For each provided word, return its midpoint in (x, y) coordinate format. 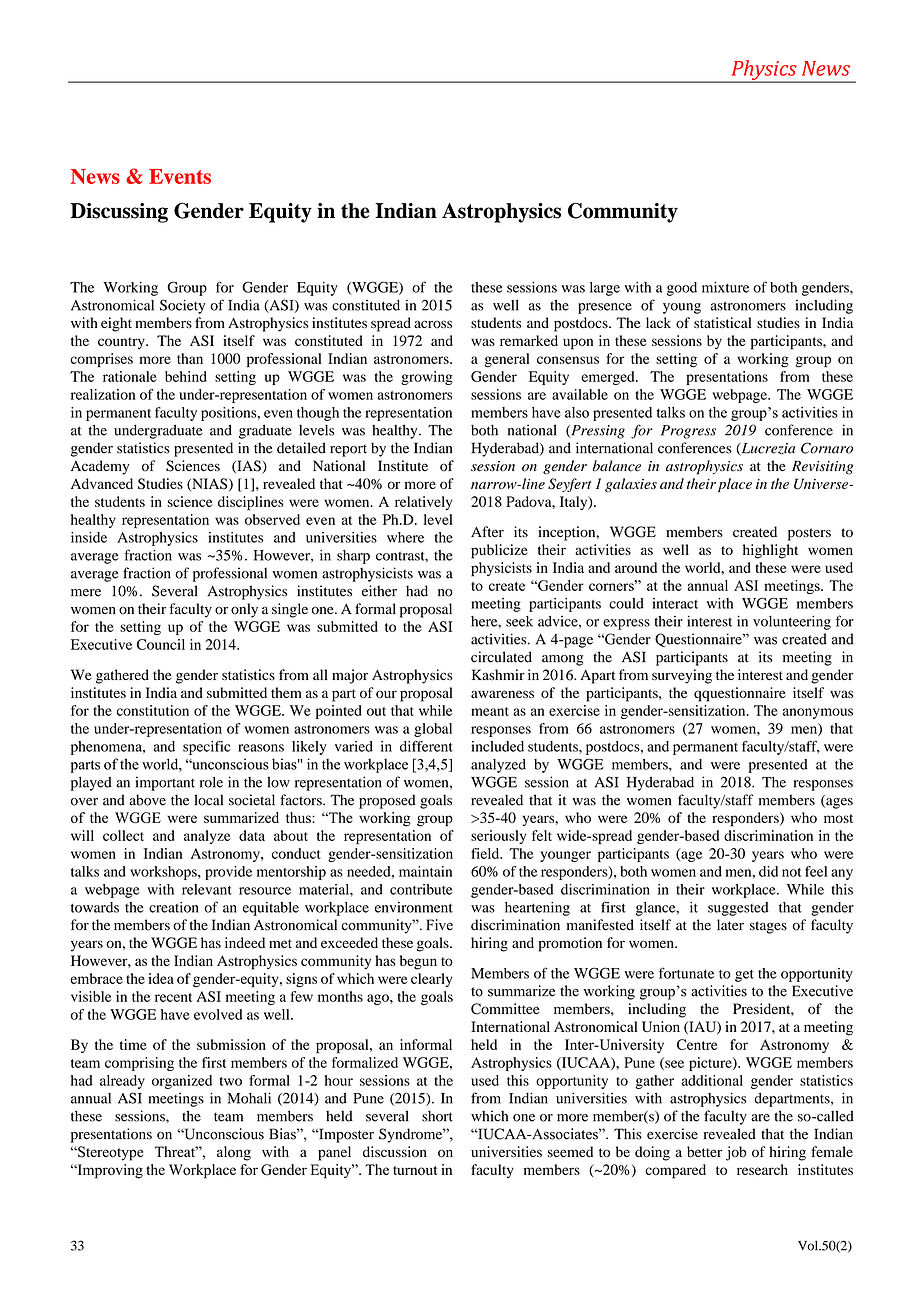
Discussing (119, 213)
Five (439, 925)
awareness (502, 694)
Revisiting (822, 467)
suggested (738, 909)
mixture (725, 287)
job (736, 1153)
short (437, 1116)
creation (174, 907)
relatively (423, 503)
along (234, 1153)
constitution (153, 710)
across (433, 324)
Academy (100, 467)
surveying (682, 676)
